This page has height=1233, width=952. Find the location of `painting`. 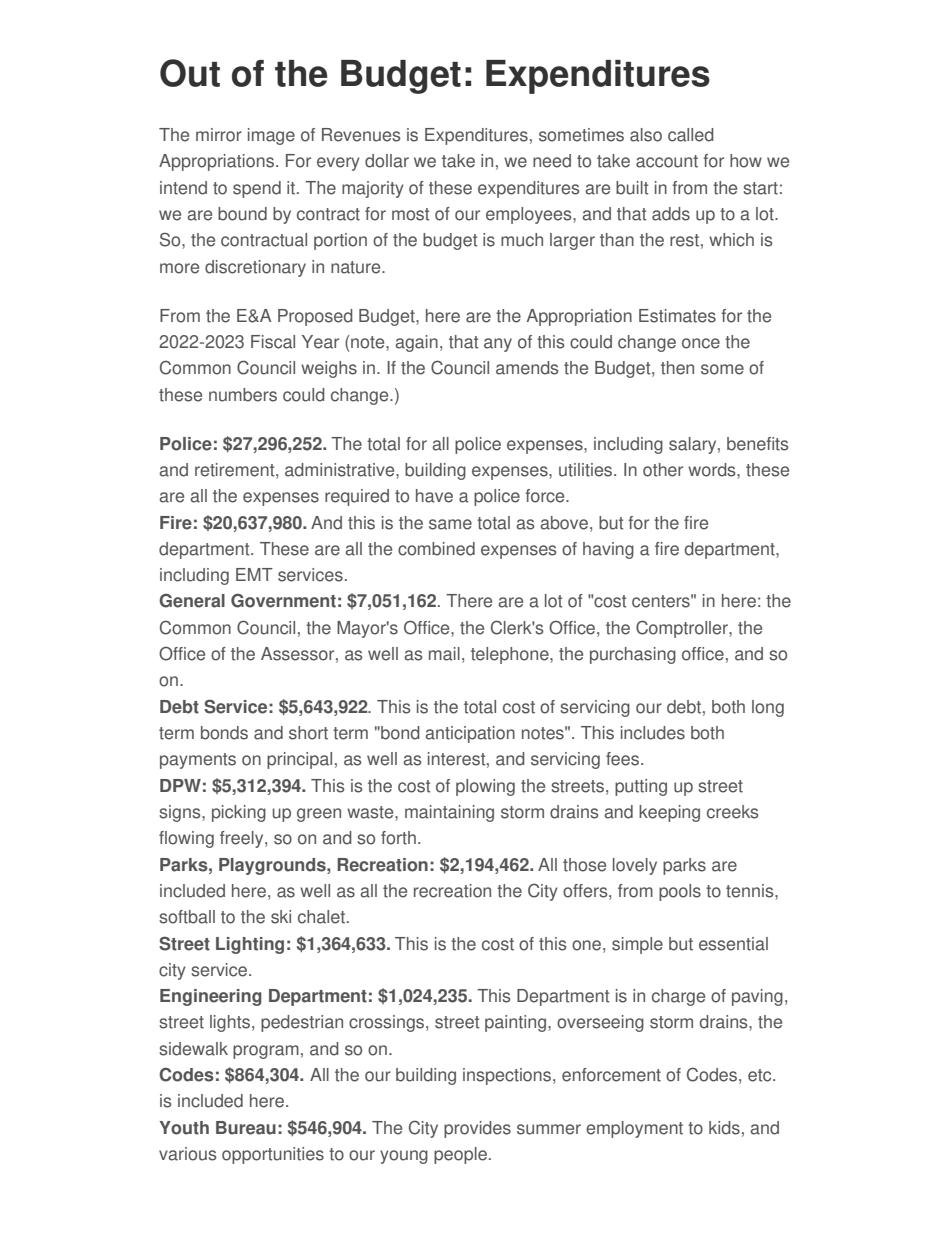

painting is located at coordinates (515, 1023).
